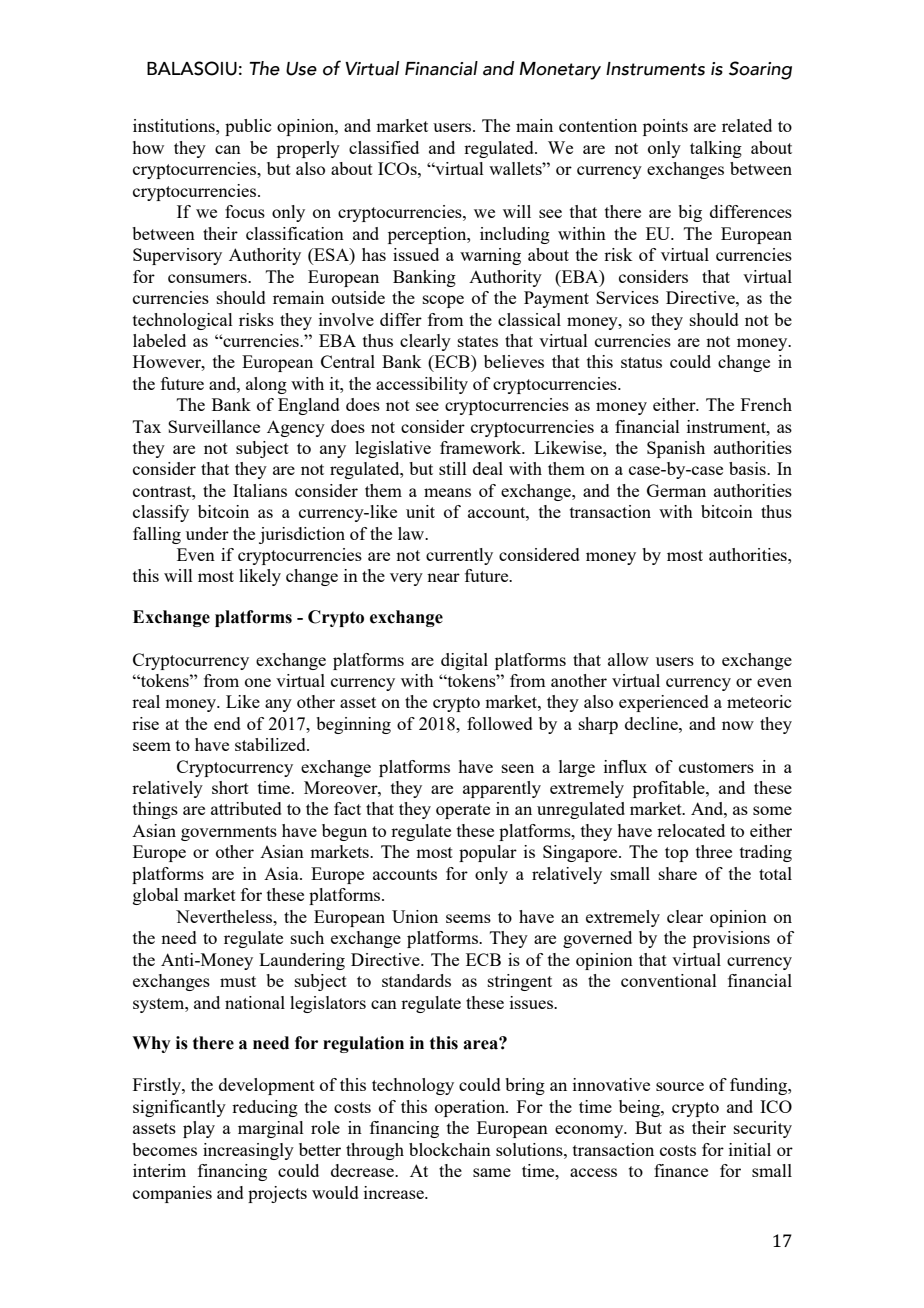  What do you see at coordinates (676, 449) in the document?
I see `Spanish` at bounding box center [676, 449].
